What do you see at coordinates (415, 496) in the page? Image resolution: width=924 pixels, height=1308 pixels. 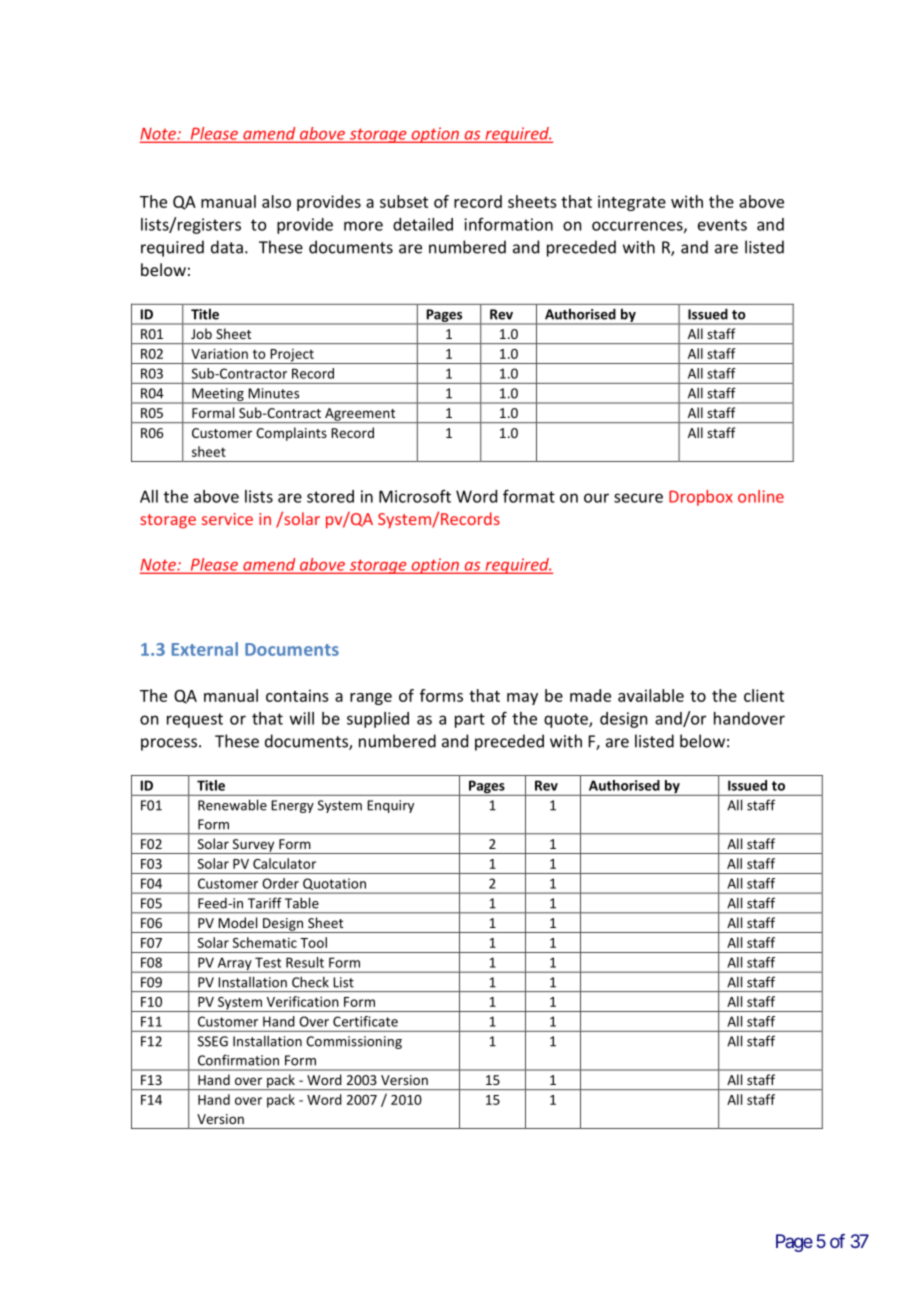 I see `Microsoft` at bounding box center [415, 496].
